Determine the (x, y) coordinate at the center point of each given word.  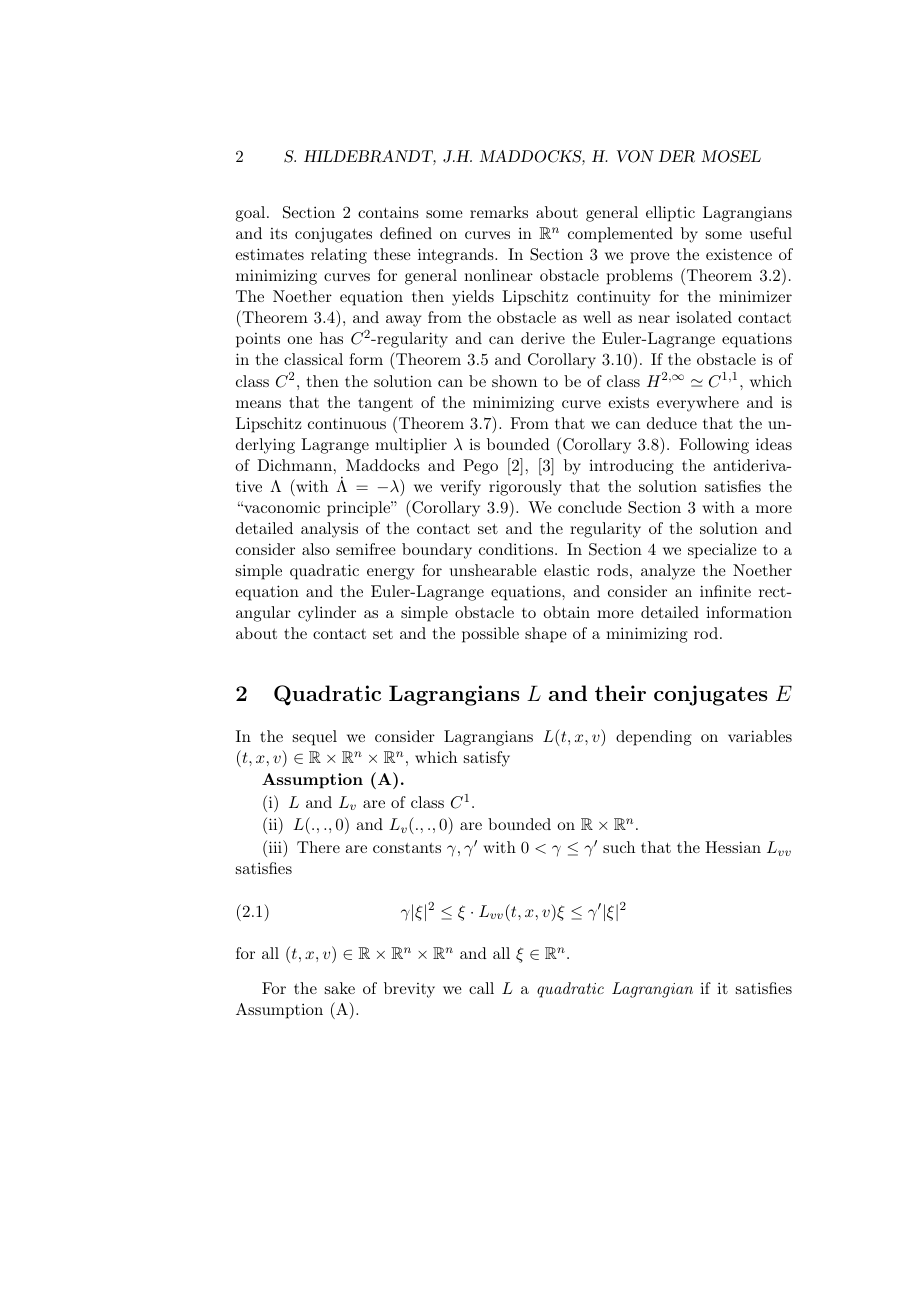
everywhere (698, 404)
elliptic (670, 214)
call (481, 988)
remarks (499, 212)
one (299, 340)
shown (514, 381)
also (316, 549)
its (278, 233)
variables (760, 736)
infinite (725, 591)
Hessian (733, 847)
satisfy (487, 759)
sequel (315, 738)
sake (340, 988)
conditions (517, 549)
